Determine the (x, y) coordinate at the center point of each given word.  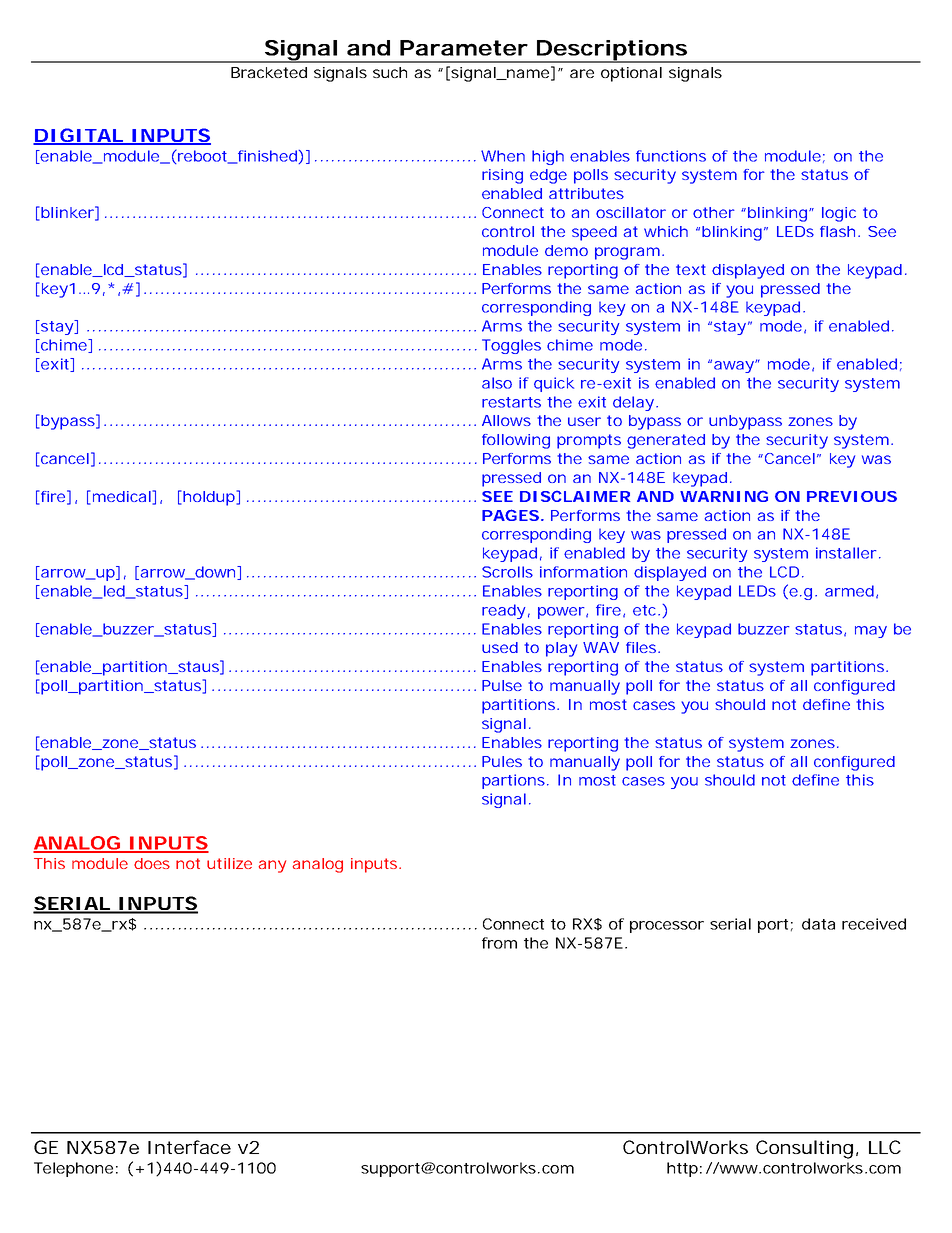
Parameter (464, 48)
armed (849, 591)
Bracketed (269, 72)
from (499, 943)
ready (503, 611)
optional (631, 74)
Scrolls (507, 572)
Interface (189, 1147)
